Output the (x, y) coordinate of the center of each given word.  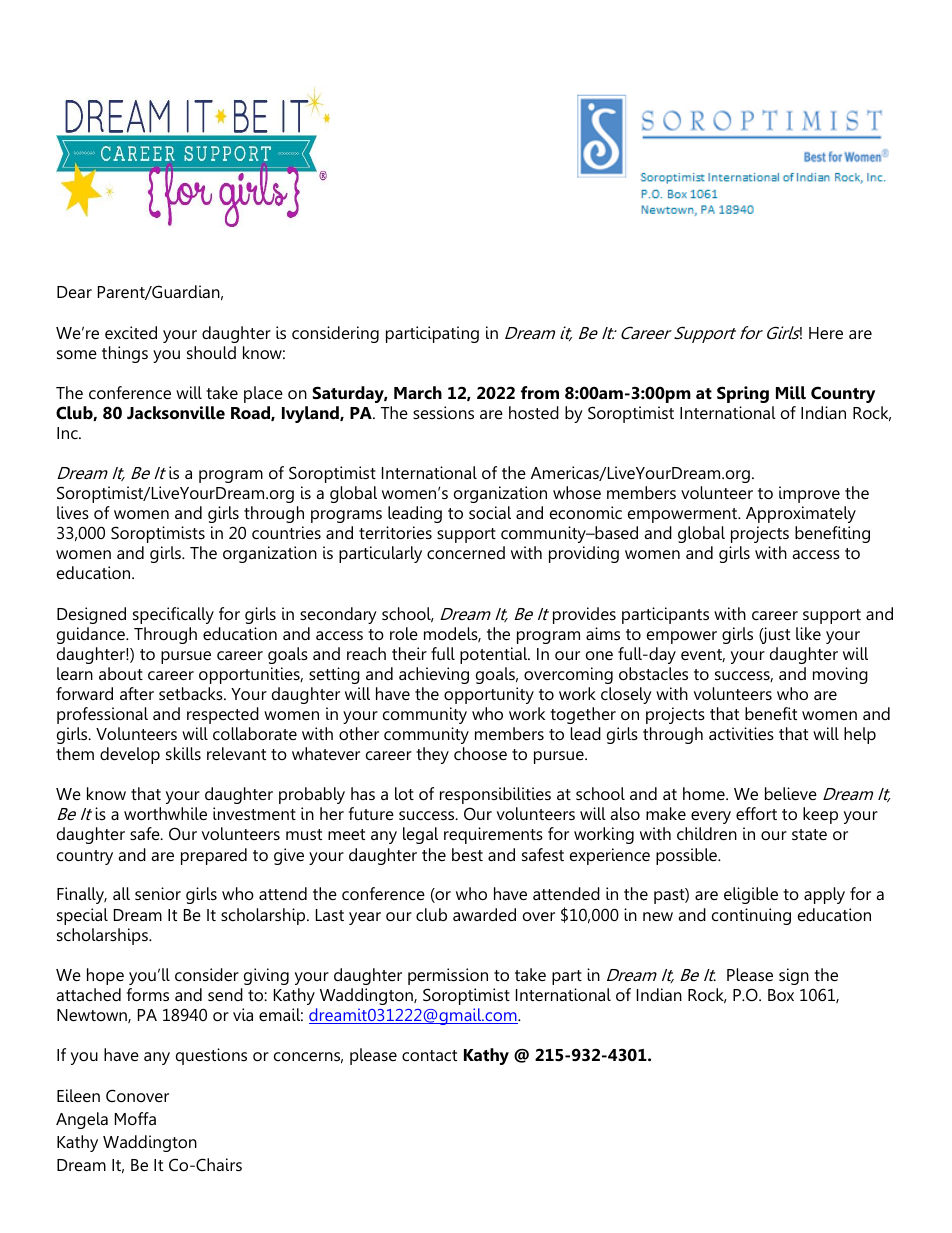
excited (131, 332)
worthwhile (165, 813)
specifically (173, 615)
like (808, 633)
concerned (466, 552)
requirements (493, 835)
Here (826, 333)
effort (756, 813)
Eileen (78, 1095)
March (418, 392)
